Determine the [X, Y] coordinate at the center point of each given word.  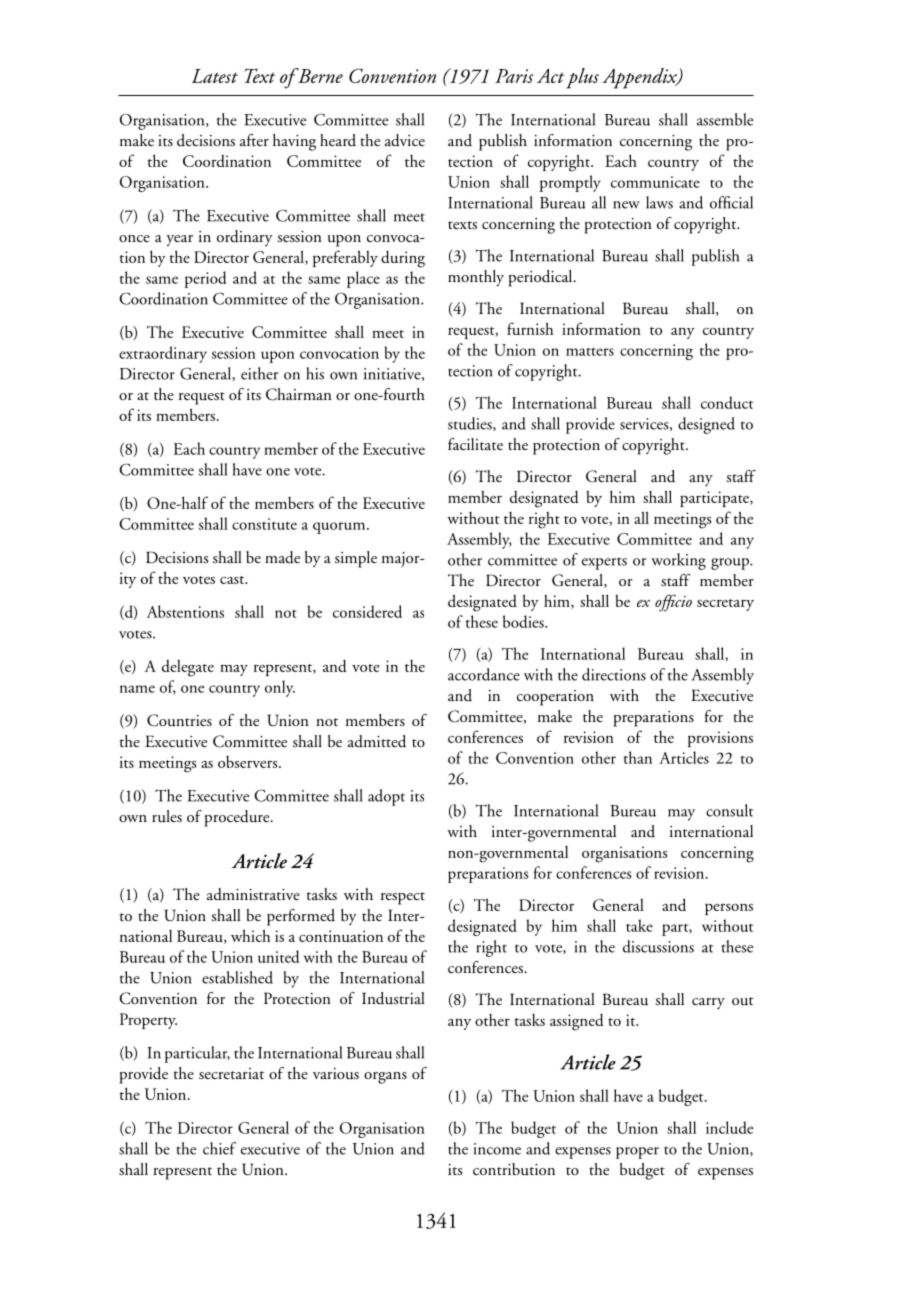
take [639, 925]
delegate [188, 668]
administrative [253, 894]
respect [403, 898]
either [259, 373]
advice [405, 140]
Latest [215, 76]
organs [385, 1078]
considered [367, 611]
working [678, 561]
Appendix [640, 78]
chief [219, 1148]
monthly [476, 278]
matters [590, 352]
